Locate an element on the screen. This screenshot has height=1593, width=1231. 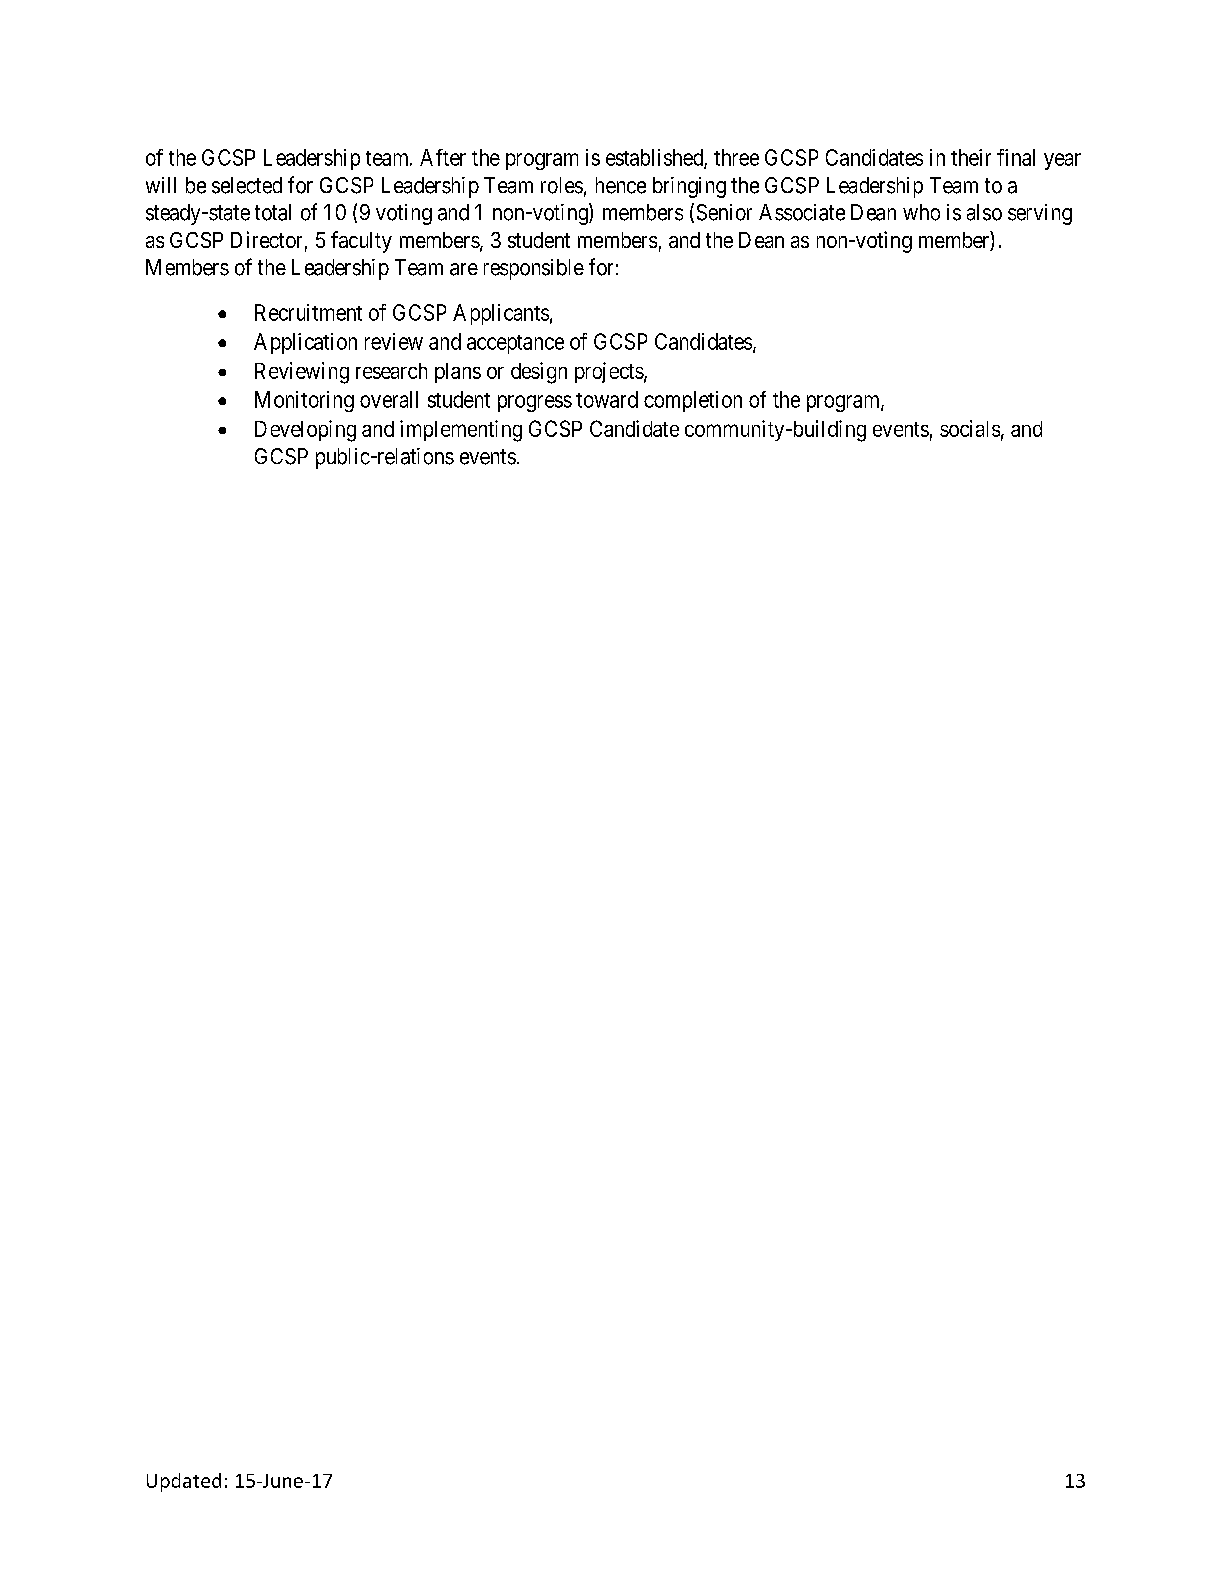
hence is located at coordinates (621, 185).
